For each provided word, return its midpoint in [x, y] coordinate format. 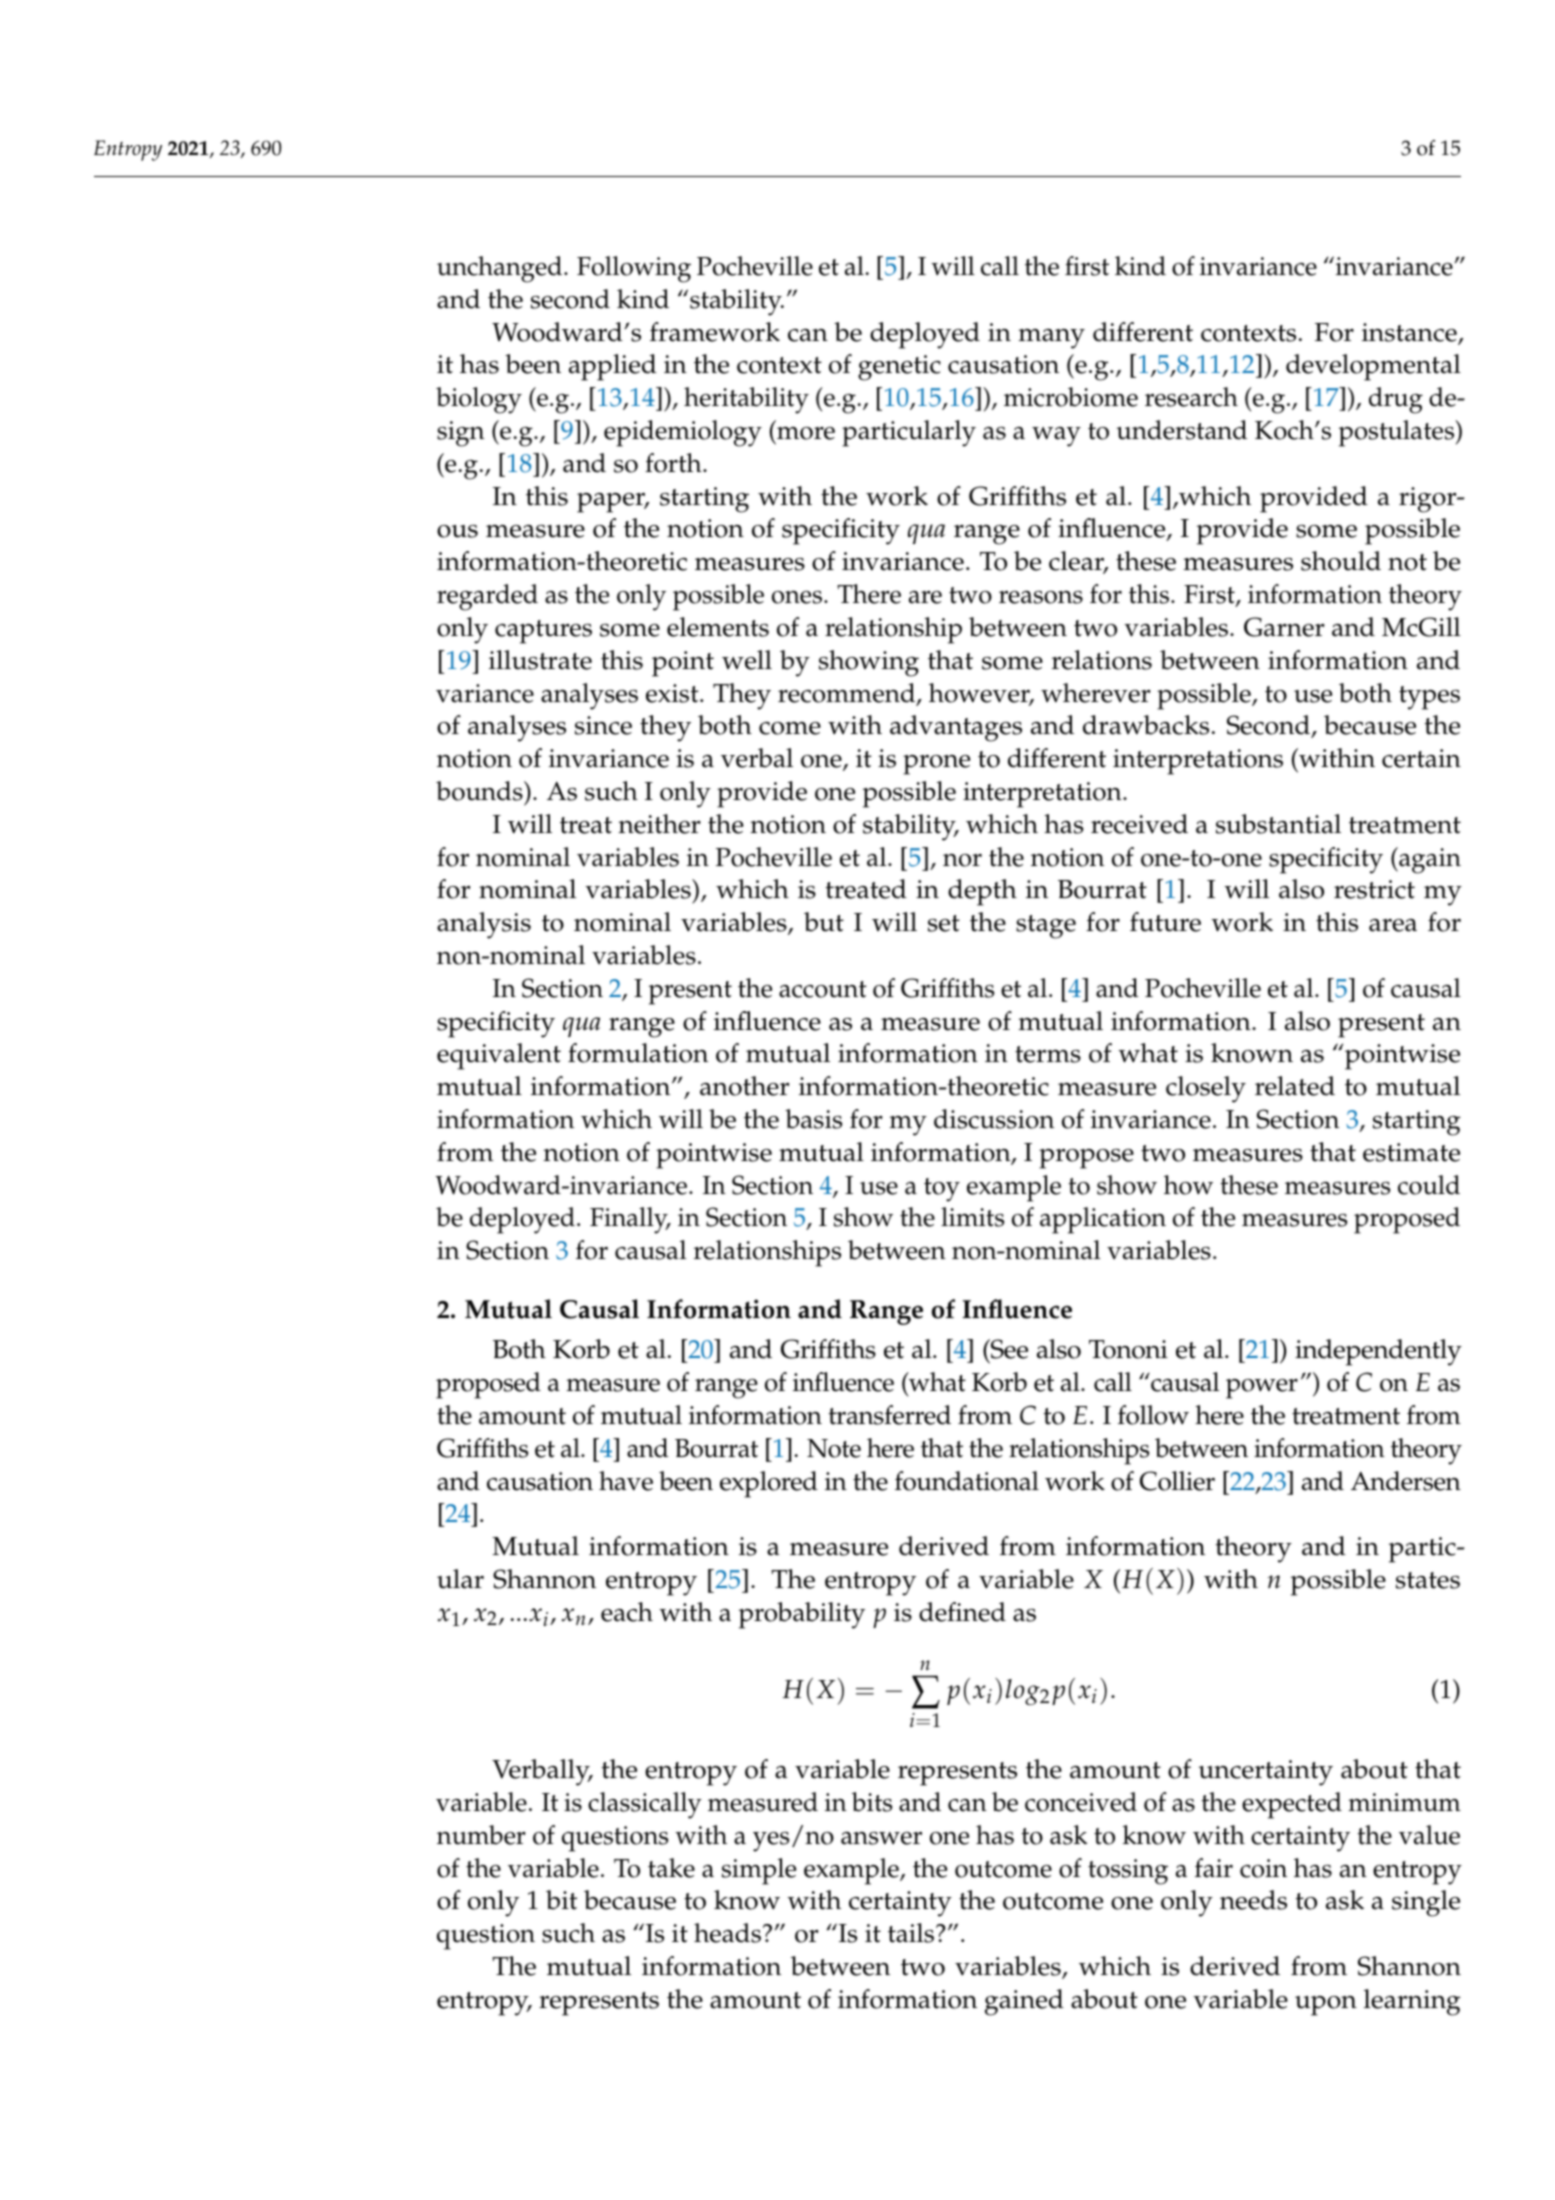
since [603, 725]
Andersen [1406, 1481]
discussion [994, 1119]
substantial [1278, 824]
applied [613, 367]
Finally [630, 1220]
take [671, 1868]
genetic [899, 368]
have [626, 1481]
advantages [956, 728]
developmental [1373, 367]
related [1295, 1086]
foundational [967, 1481]
